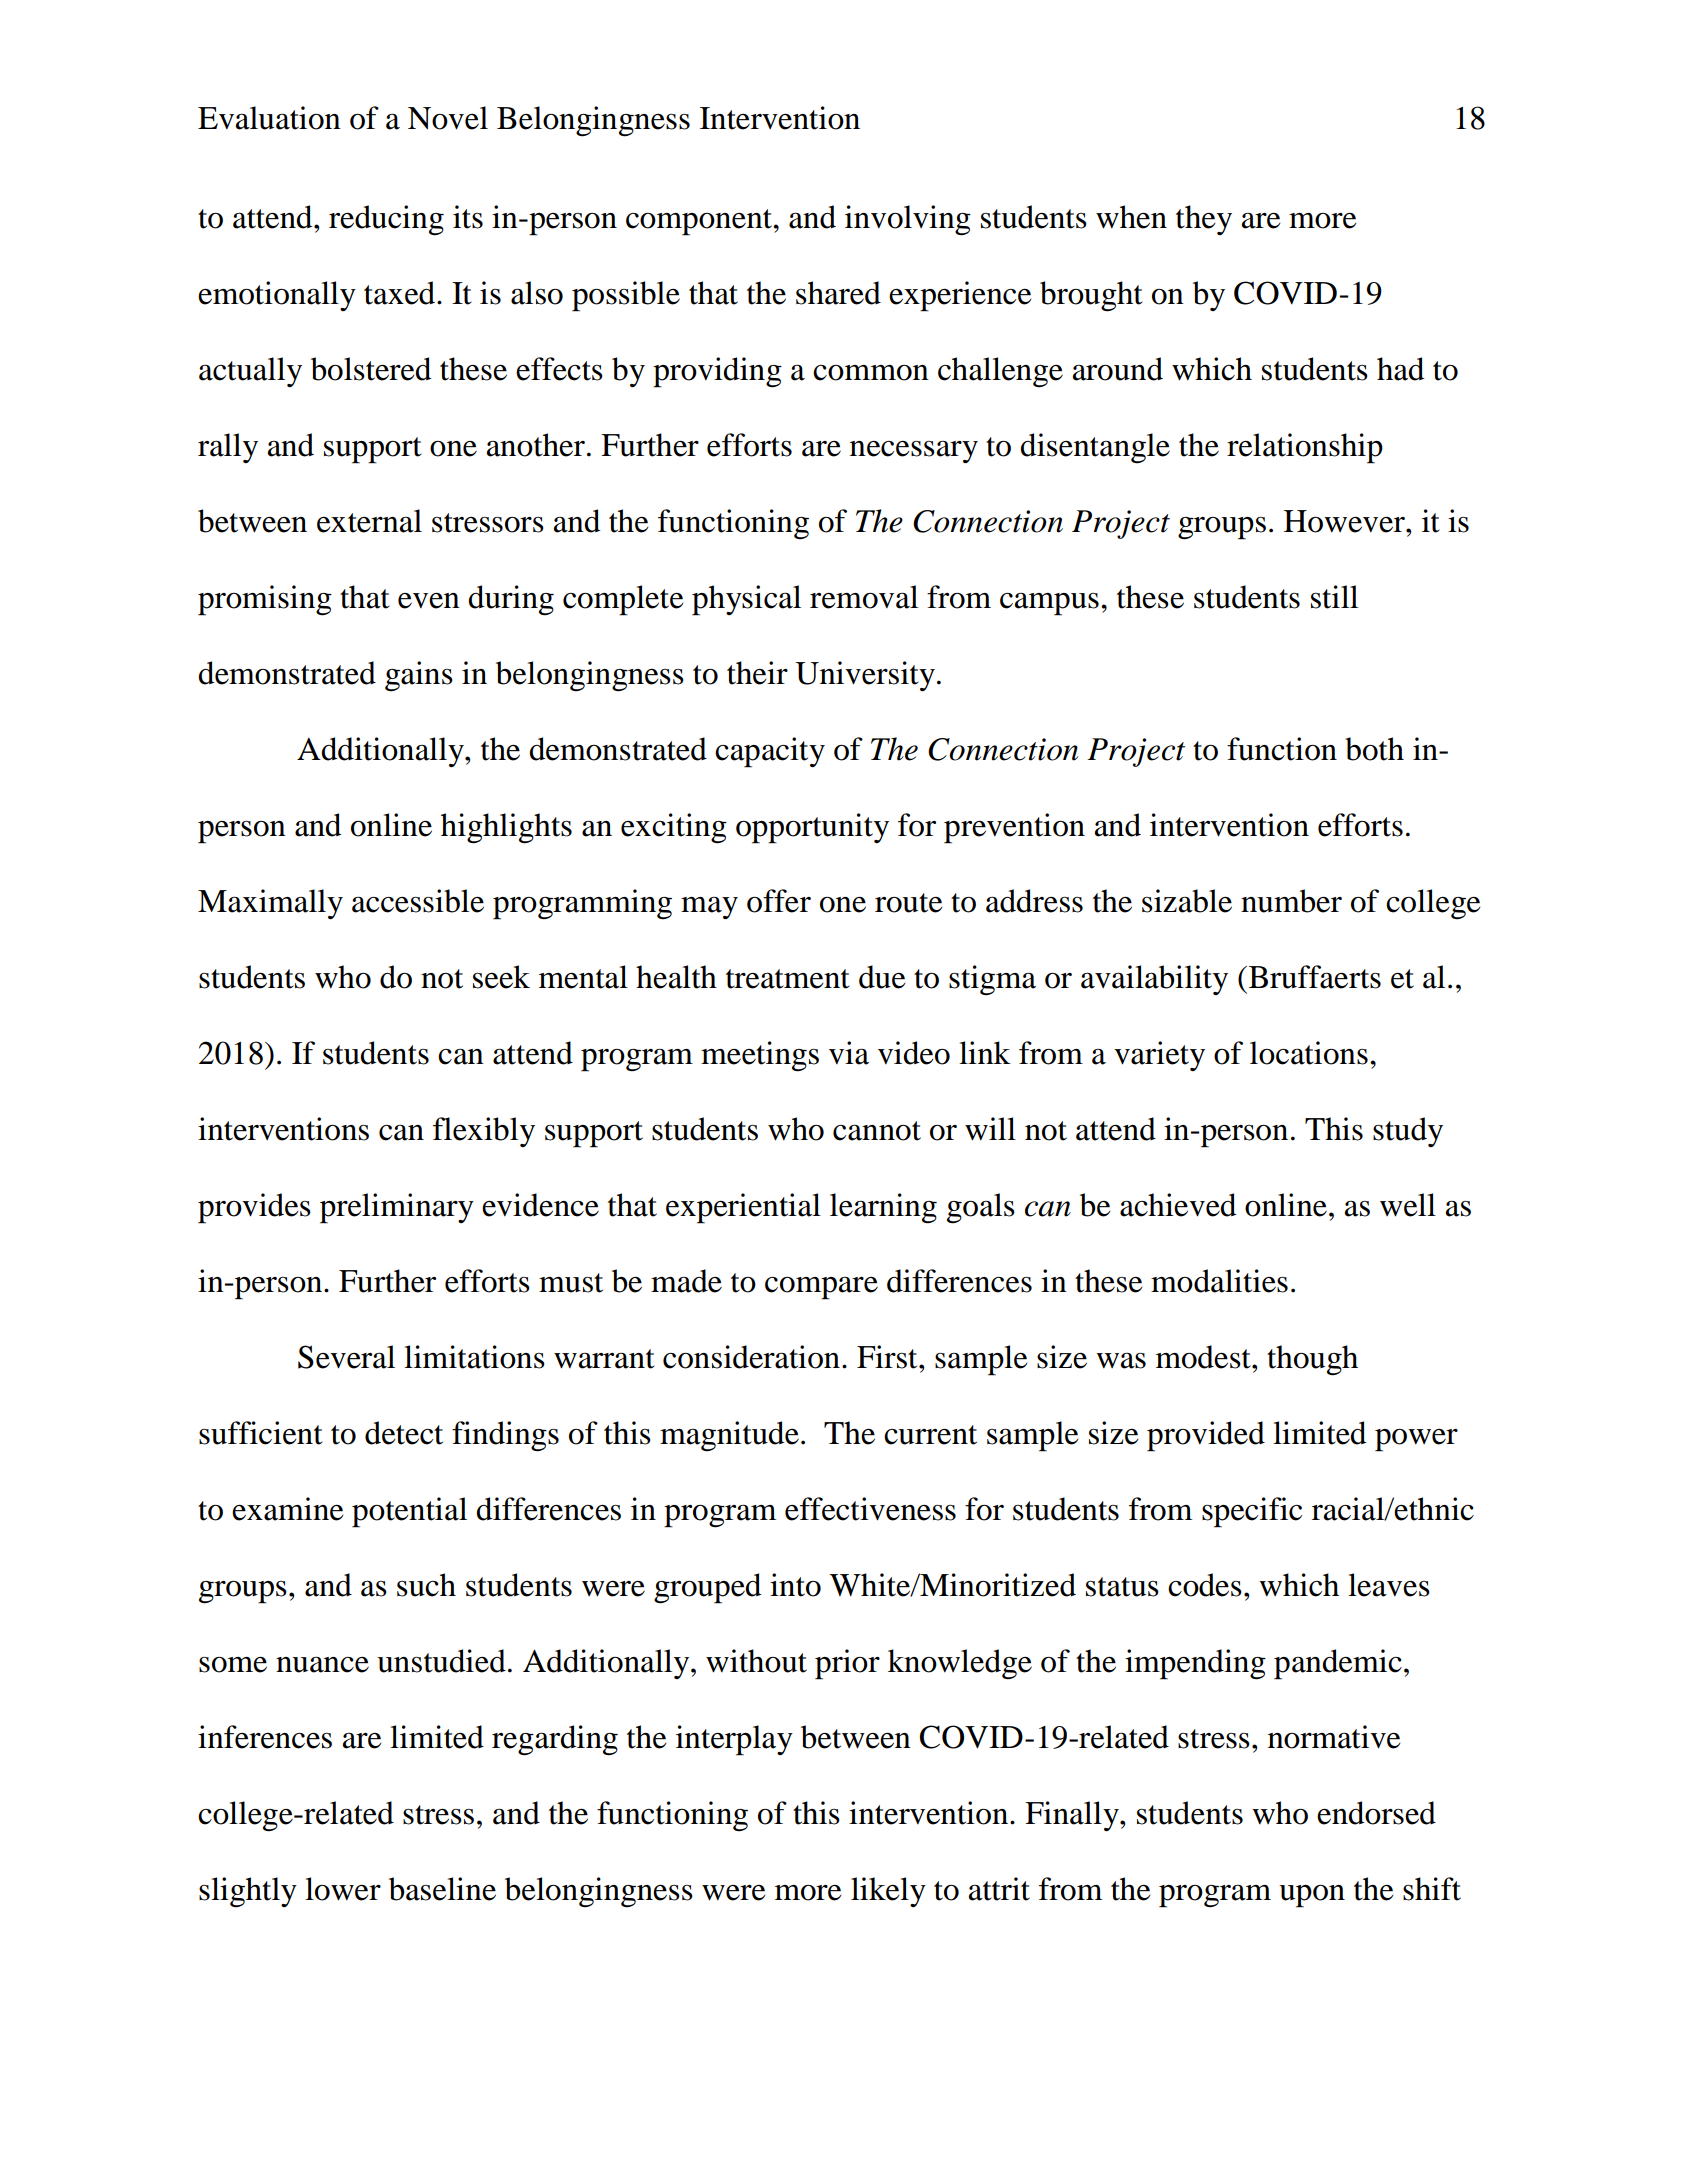 This screenshot has width=1684, height=2180. What do you see at coordinates (908, 220) in the screenshot?
I see `involving` at bounding box center [908, 220].
